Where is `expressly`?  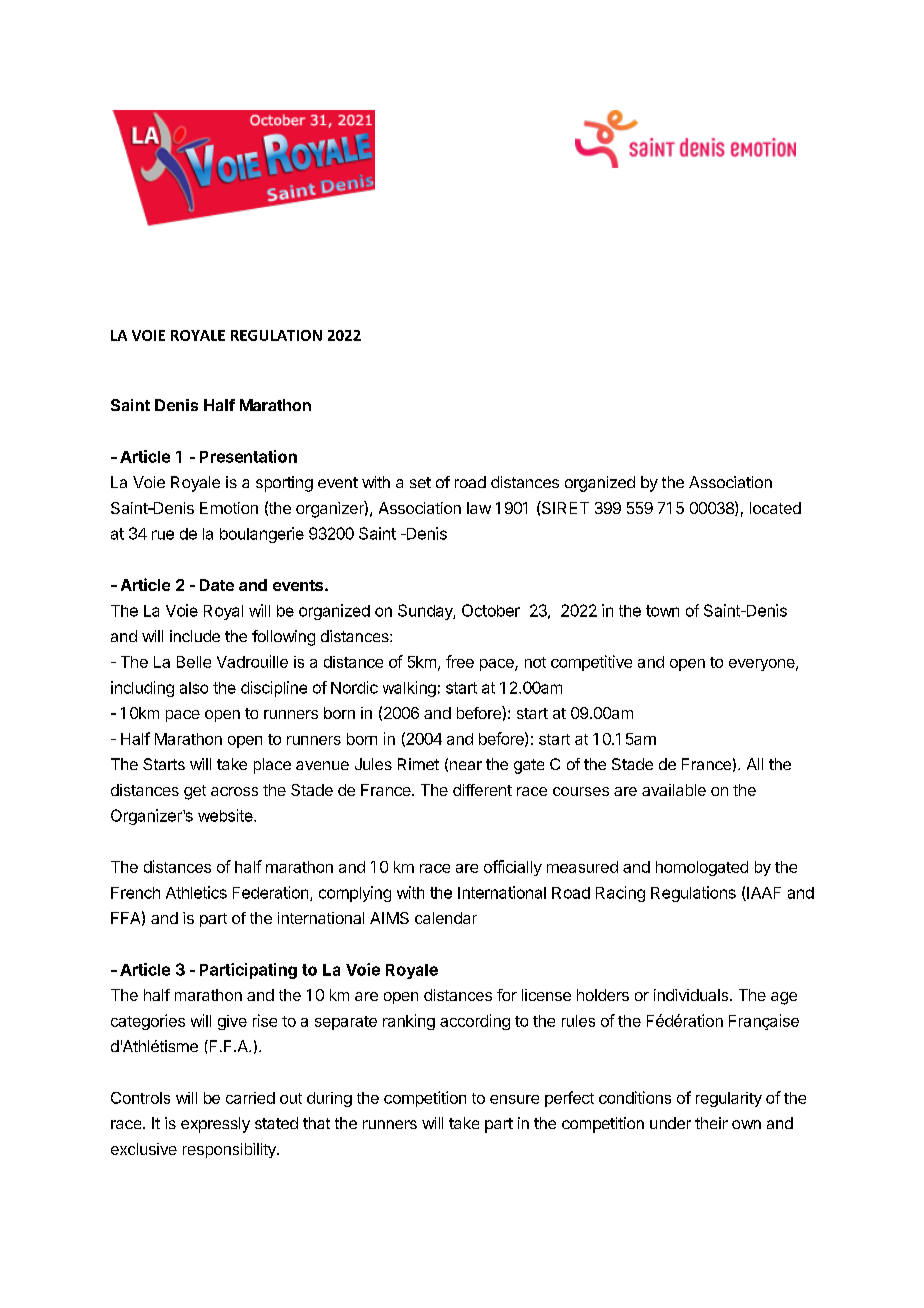
expressly is located at coordinates (215, 1125).
